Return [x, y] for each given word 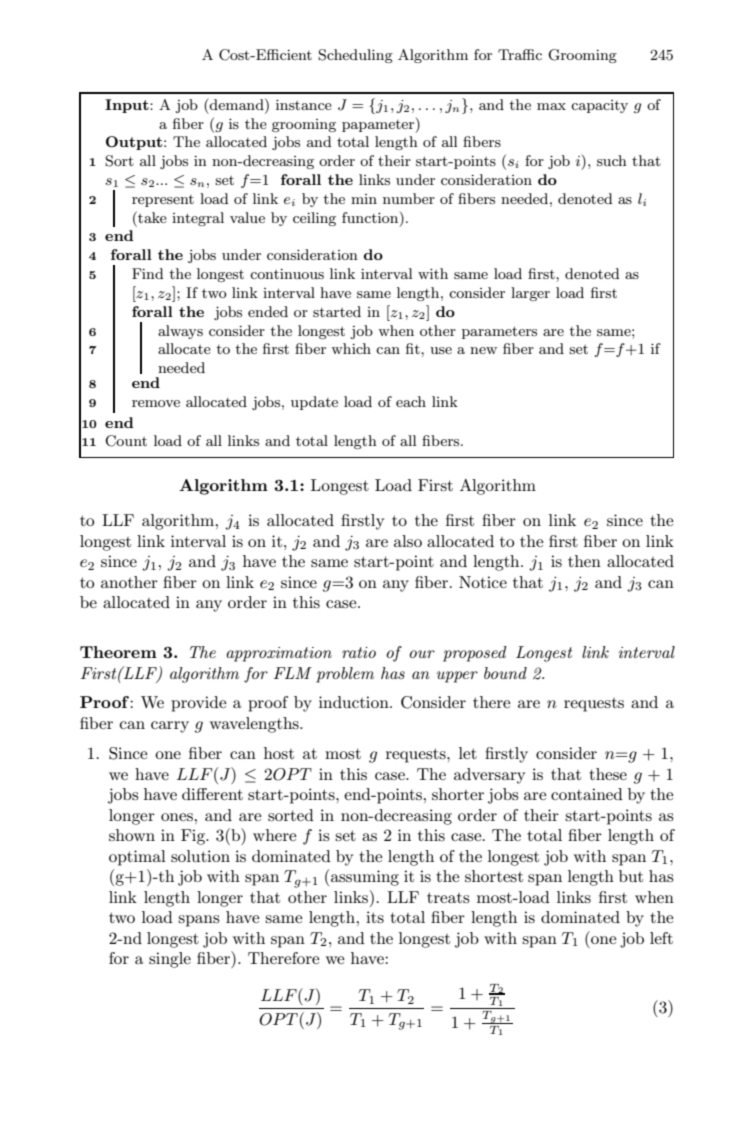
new [483, 350]
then [584, 561]
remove [156, 403]
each [411, 401]
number [409, 198]
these [608, 774]
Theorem [118, 652]
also [408, 541]
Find [148, 273]
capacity [599, 106]
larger [530, 294]
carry [170, 727]
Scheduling [355, 56]
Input [128, 106]
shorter [458, 794]
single [170, 960]
